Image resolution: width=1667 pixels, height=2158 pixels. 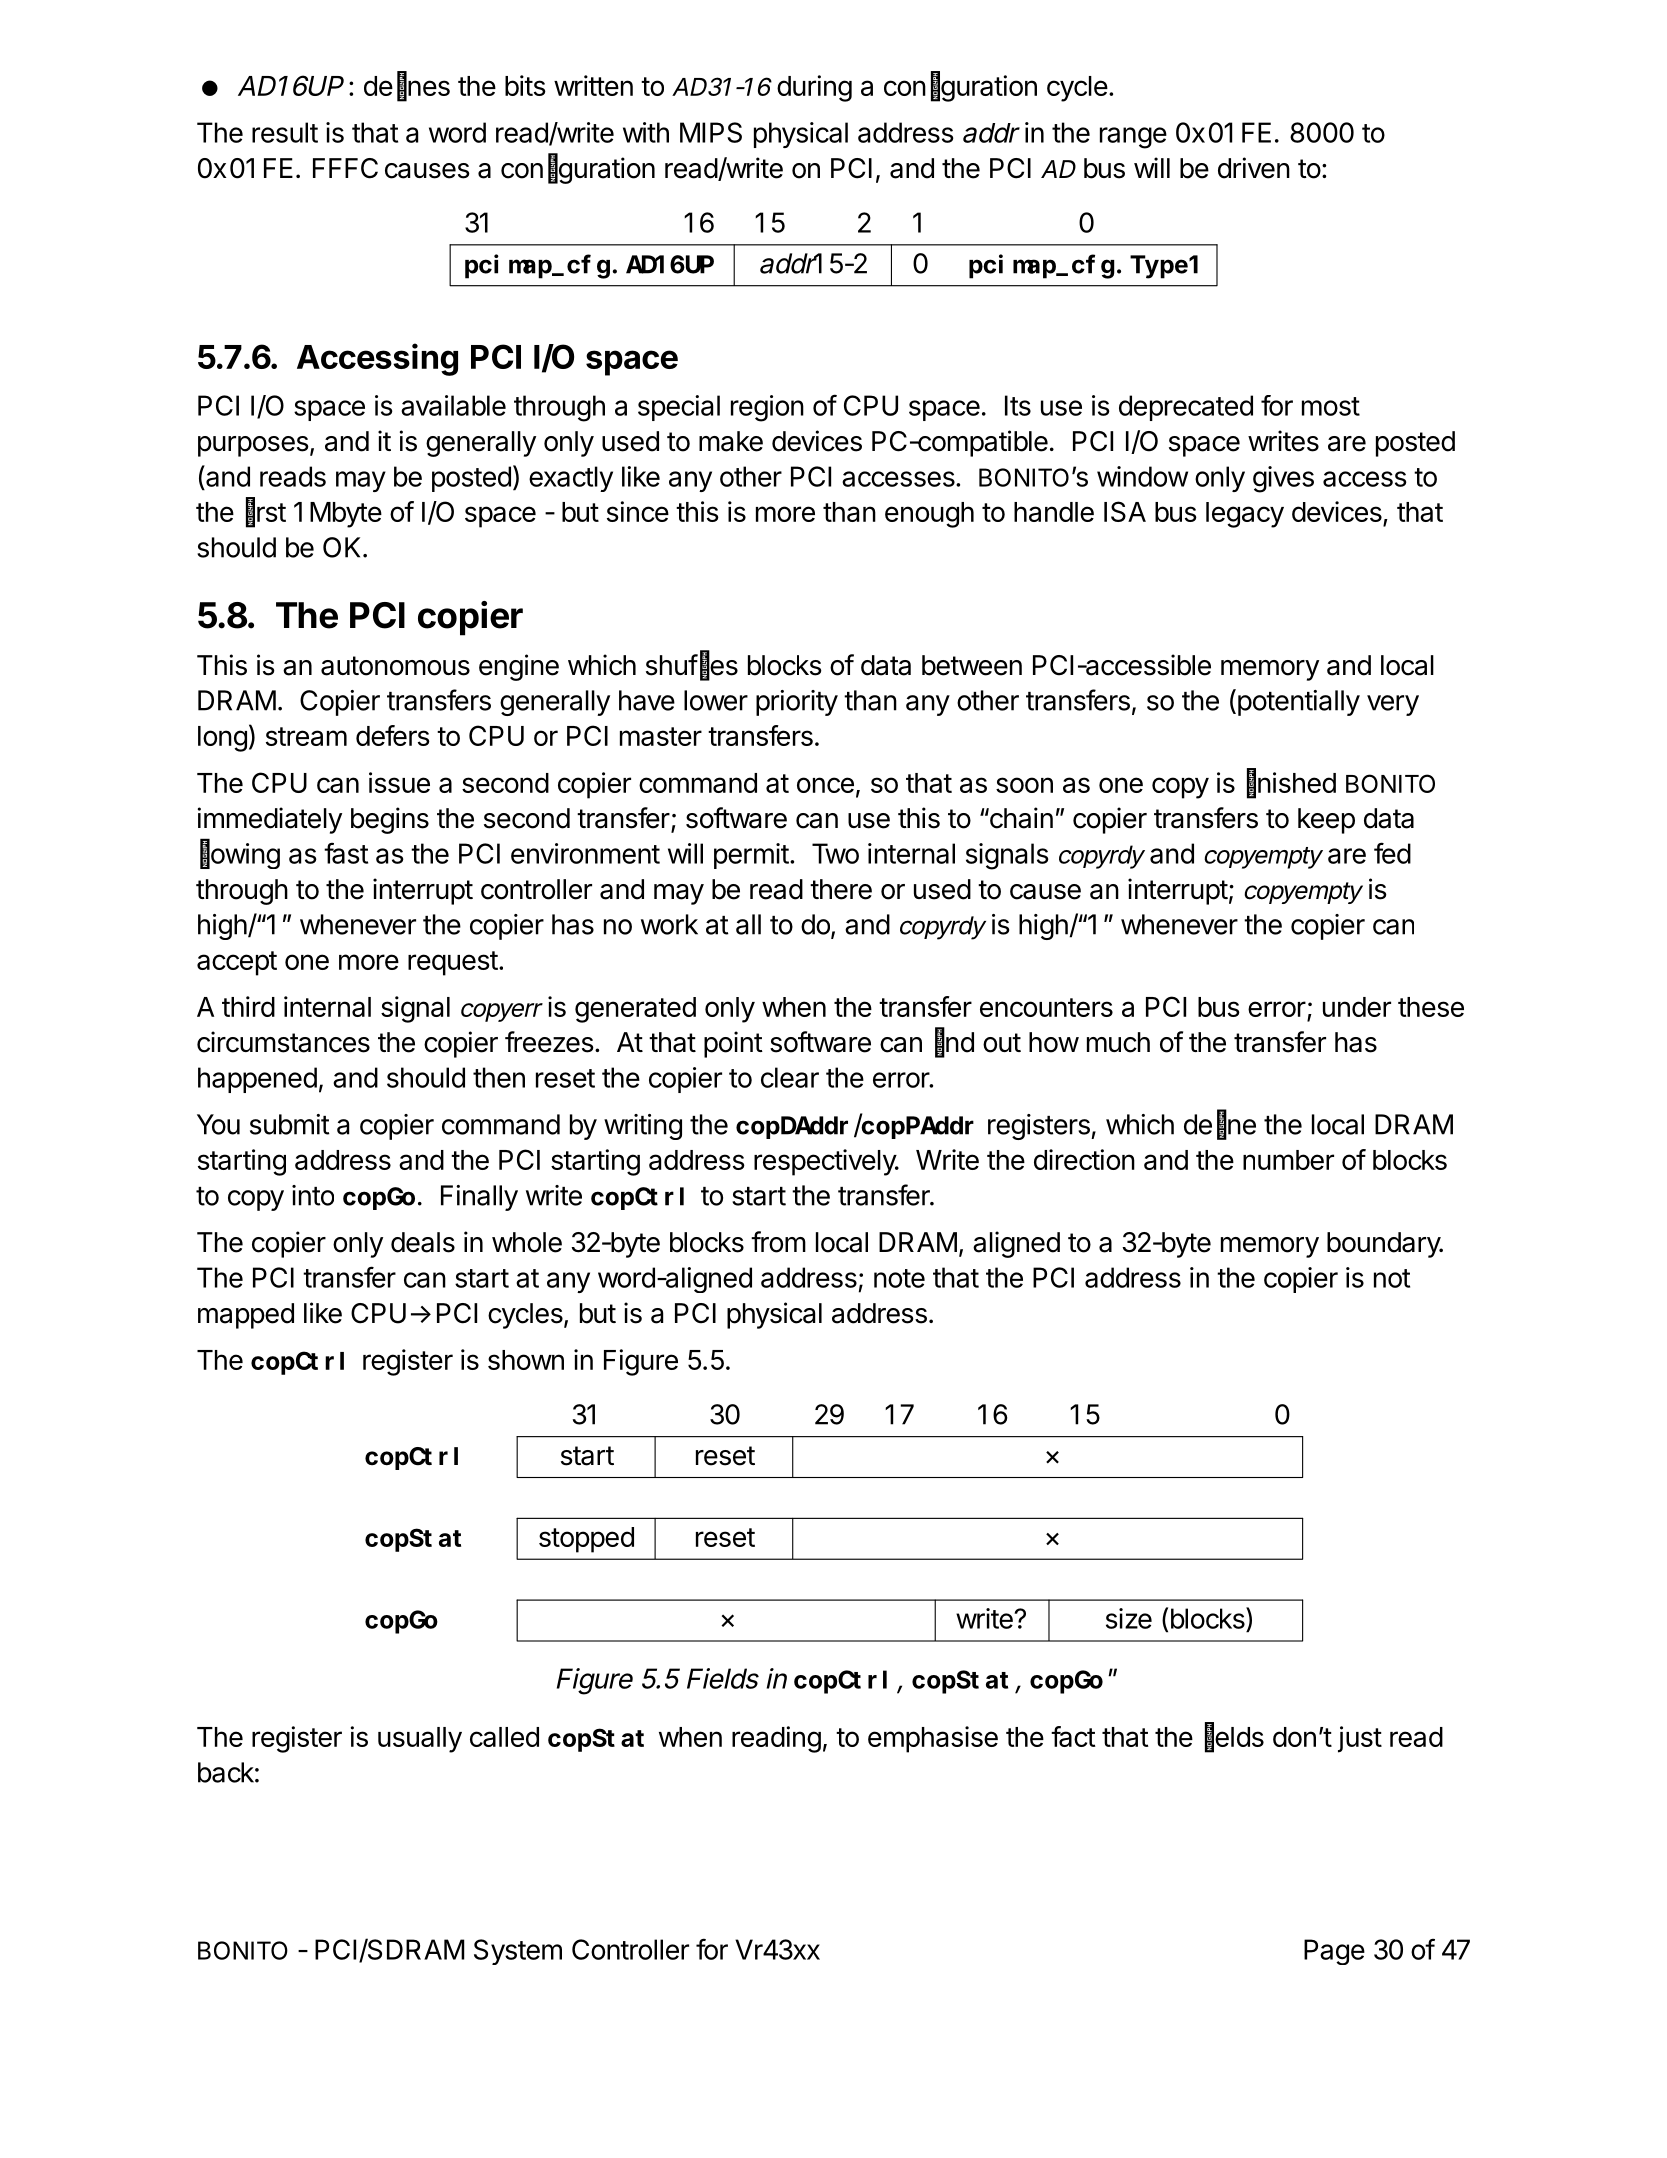 What do you see at coordinates (933, 1739) in the screenshot?
I see `emphasise` at bounding box center [933, 1739].
